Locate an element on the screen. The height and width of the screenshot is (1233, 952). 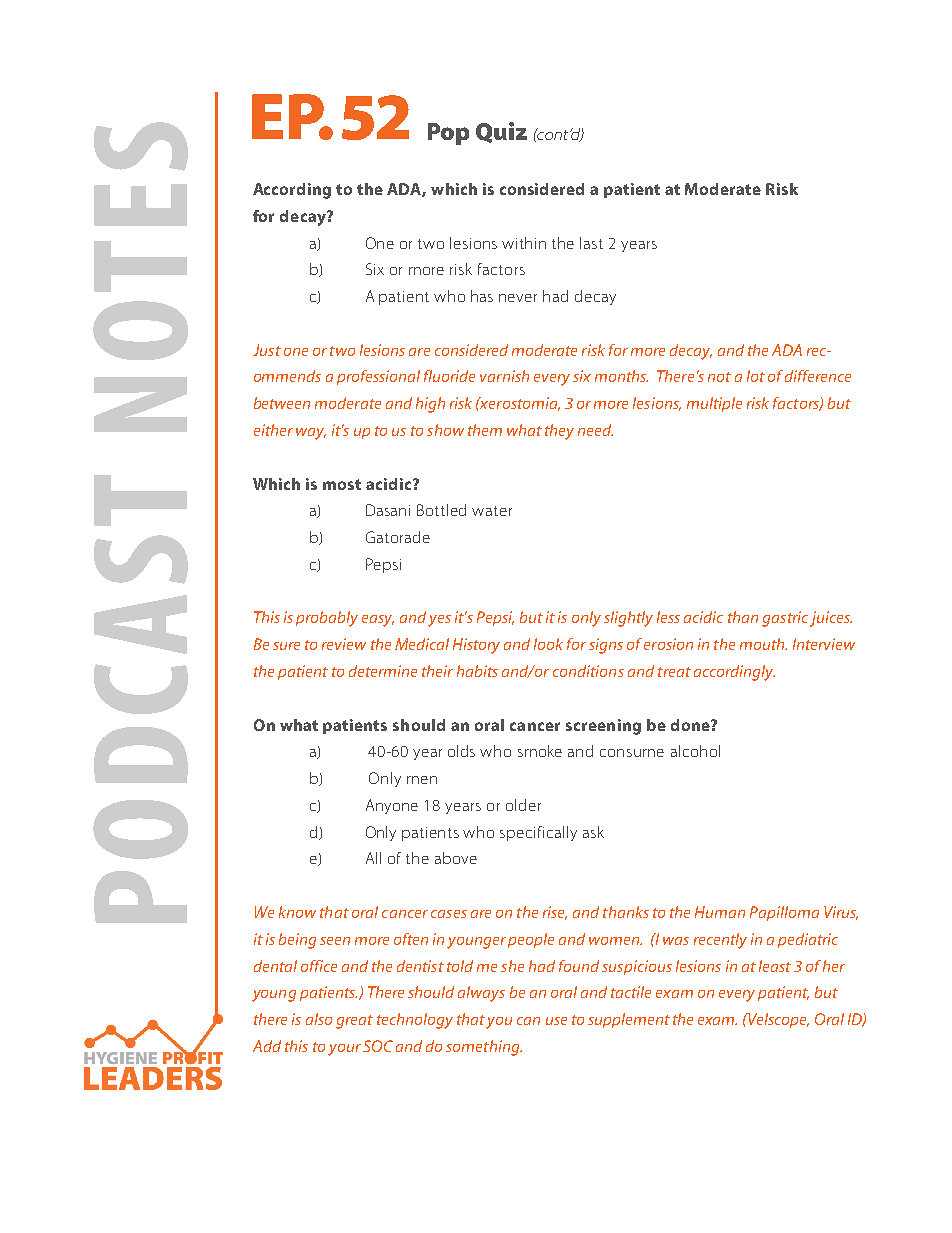
determine is located at coordinates (383, 671).
